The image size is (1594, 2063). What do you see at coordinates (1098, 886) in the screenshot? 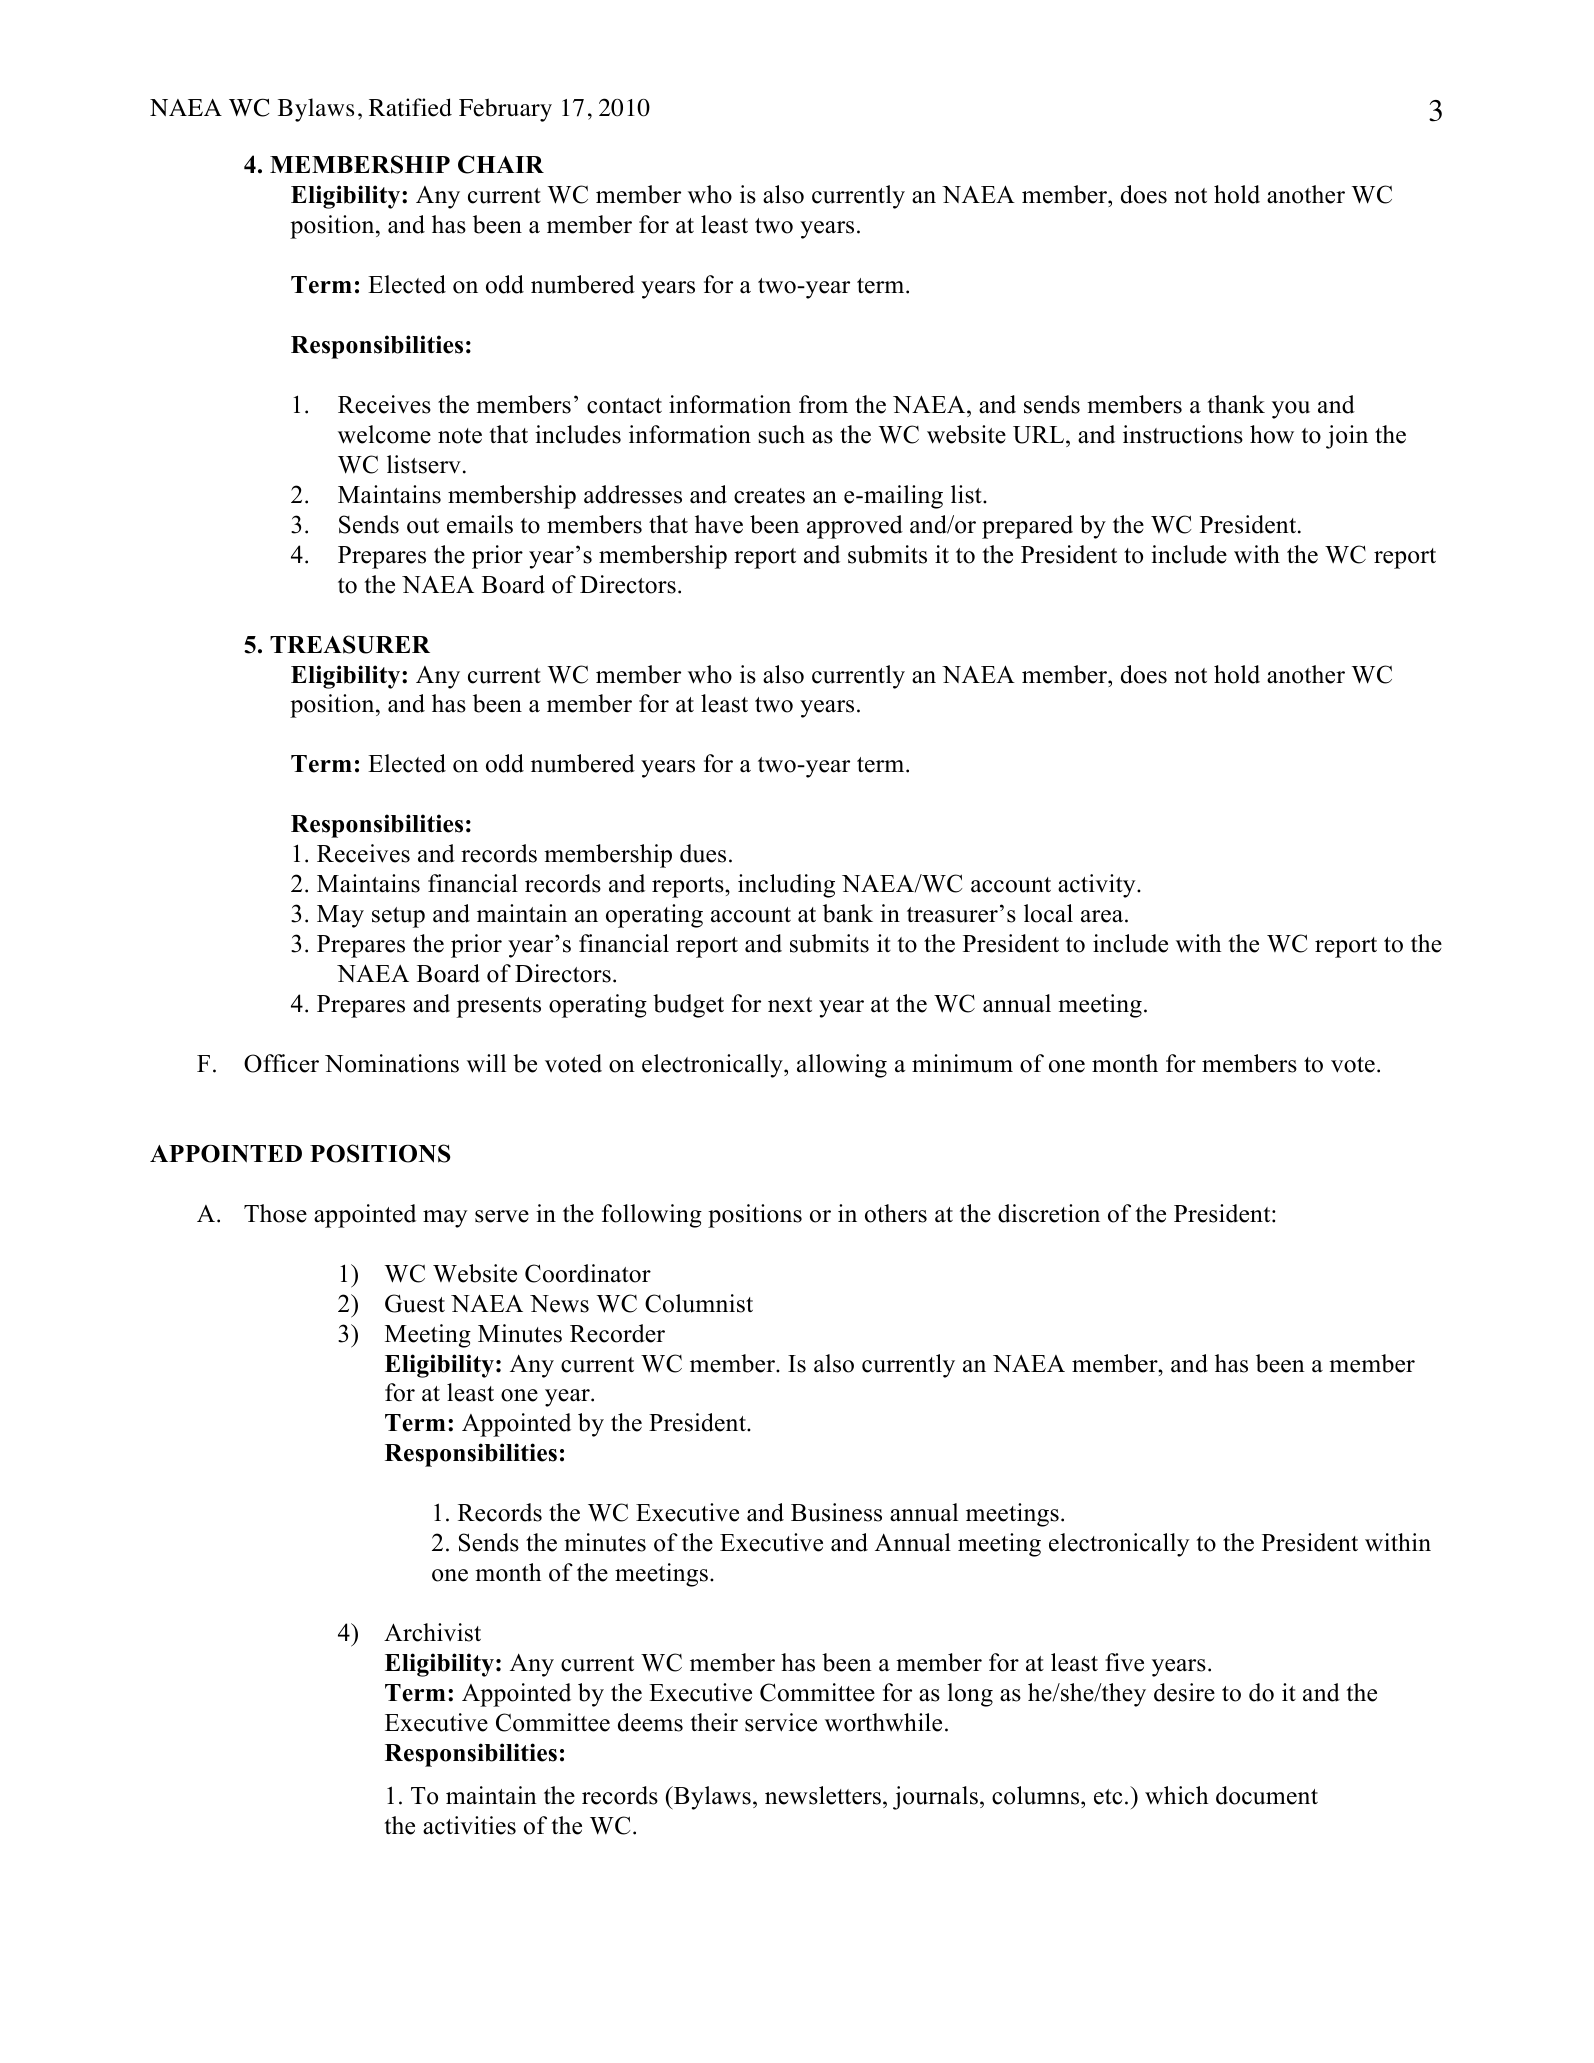
I see `activity` at bounding box center [1098, 886].
